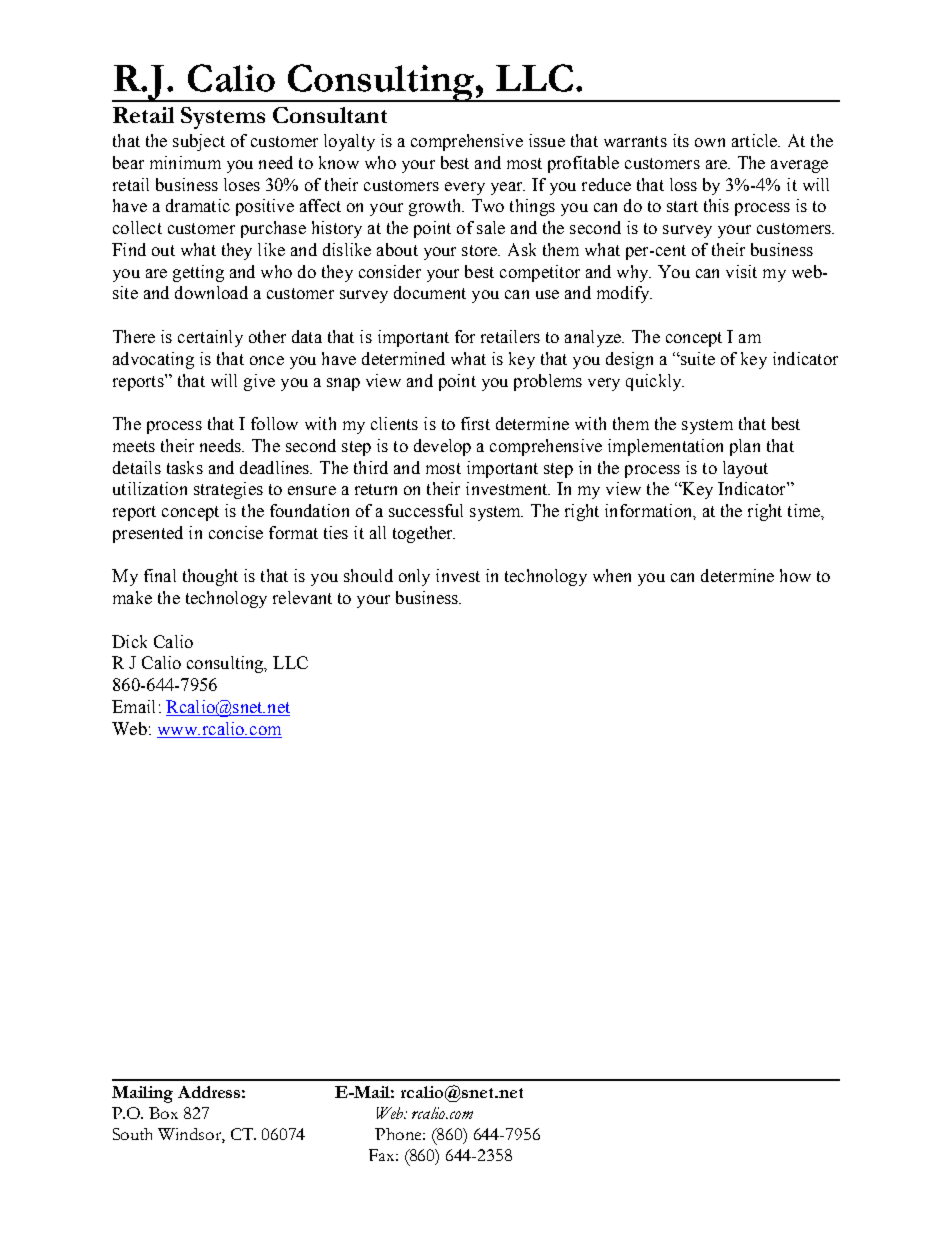 This screenshot has height=1233, width=952. I want to click on visit, so click(741, 271).
